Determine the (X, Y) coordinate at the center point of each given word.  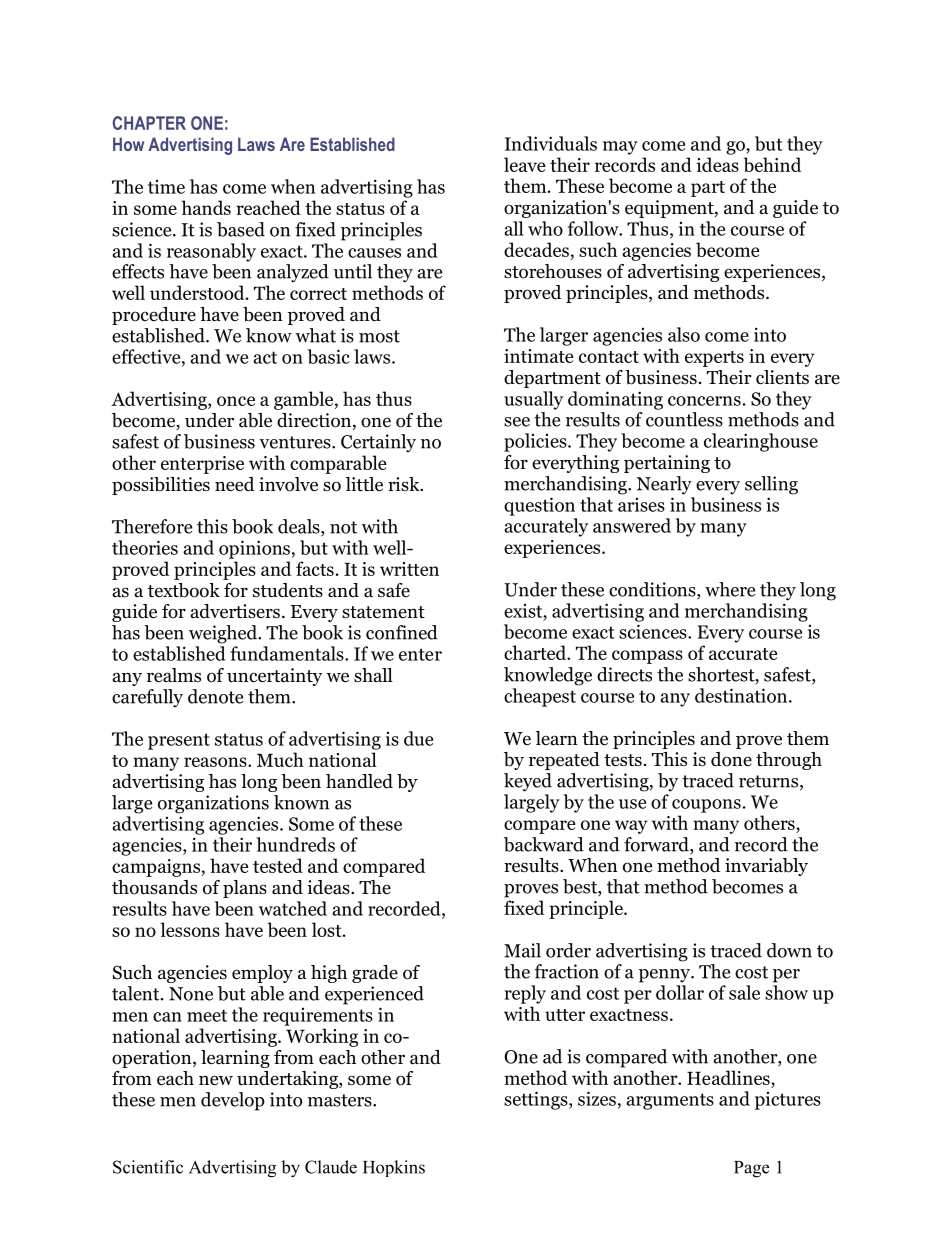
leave (524, 164)
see (517, 422)
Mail (522, 950)
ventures (296, 442)
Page (751, 1169)
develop (233, 1101)
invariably (766, 867)
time (166, 187)
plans (245, 889)
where (730, 589)
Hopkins (394, 1168)
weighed (224, 634)
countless (684, 419)
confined (402, 632)
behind (772, 164)
